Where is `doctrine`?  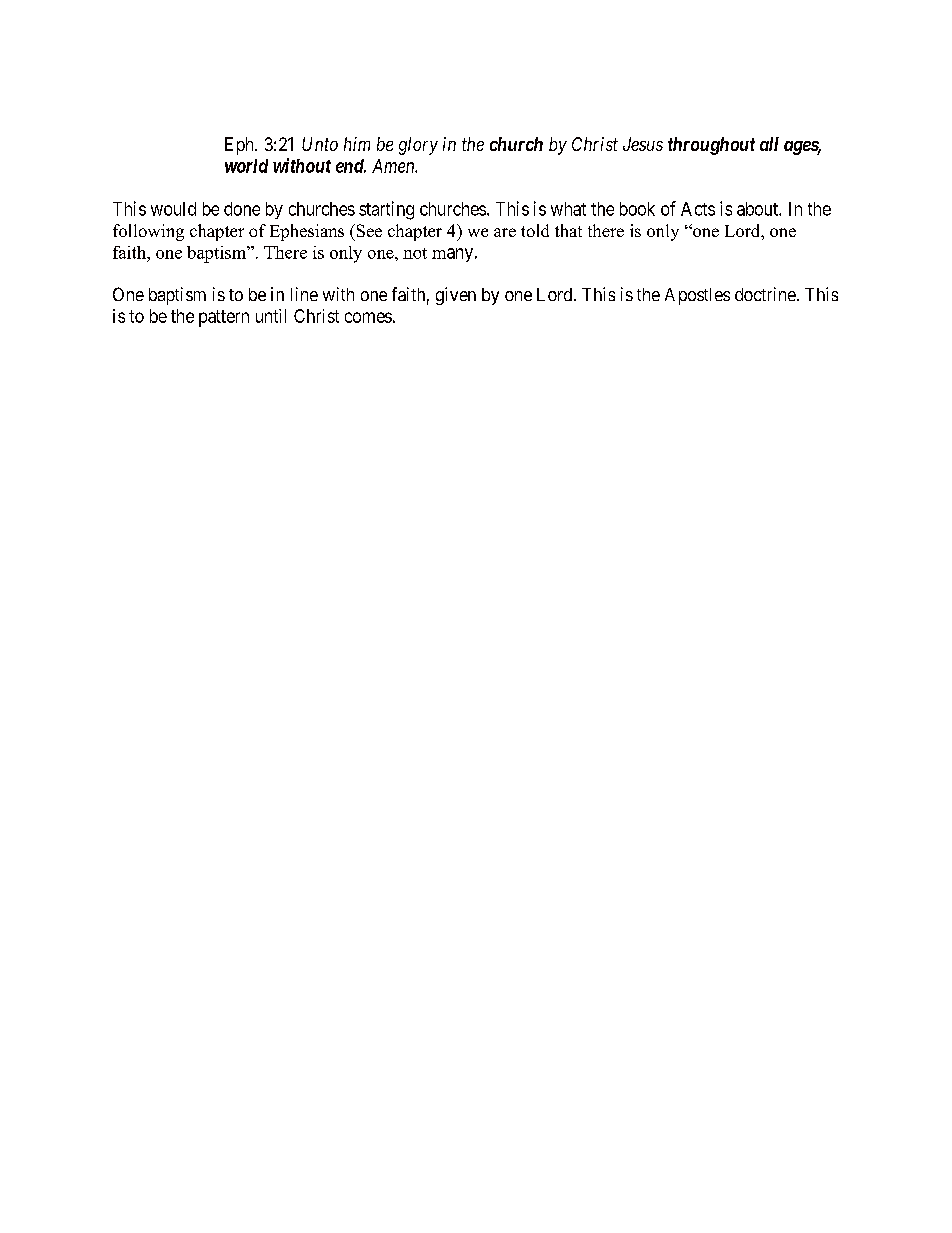 doctrine is located at coordinates (765, 294).
